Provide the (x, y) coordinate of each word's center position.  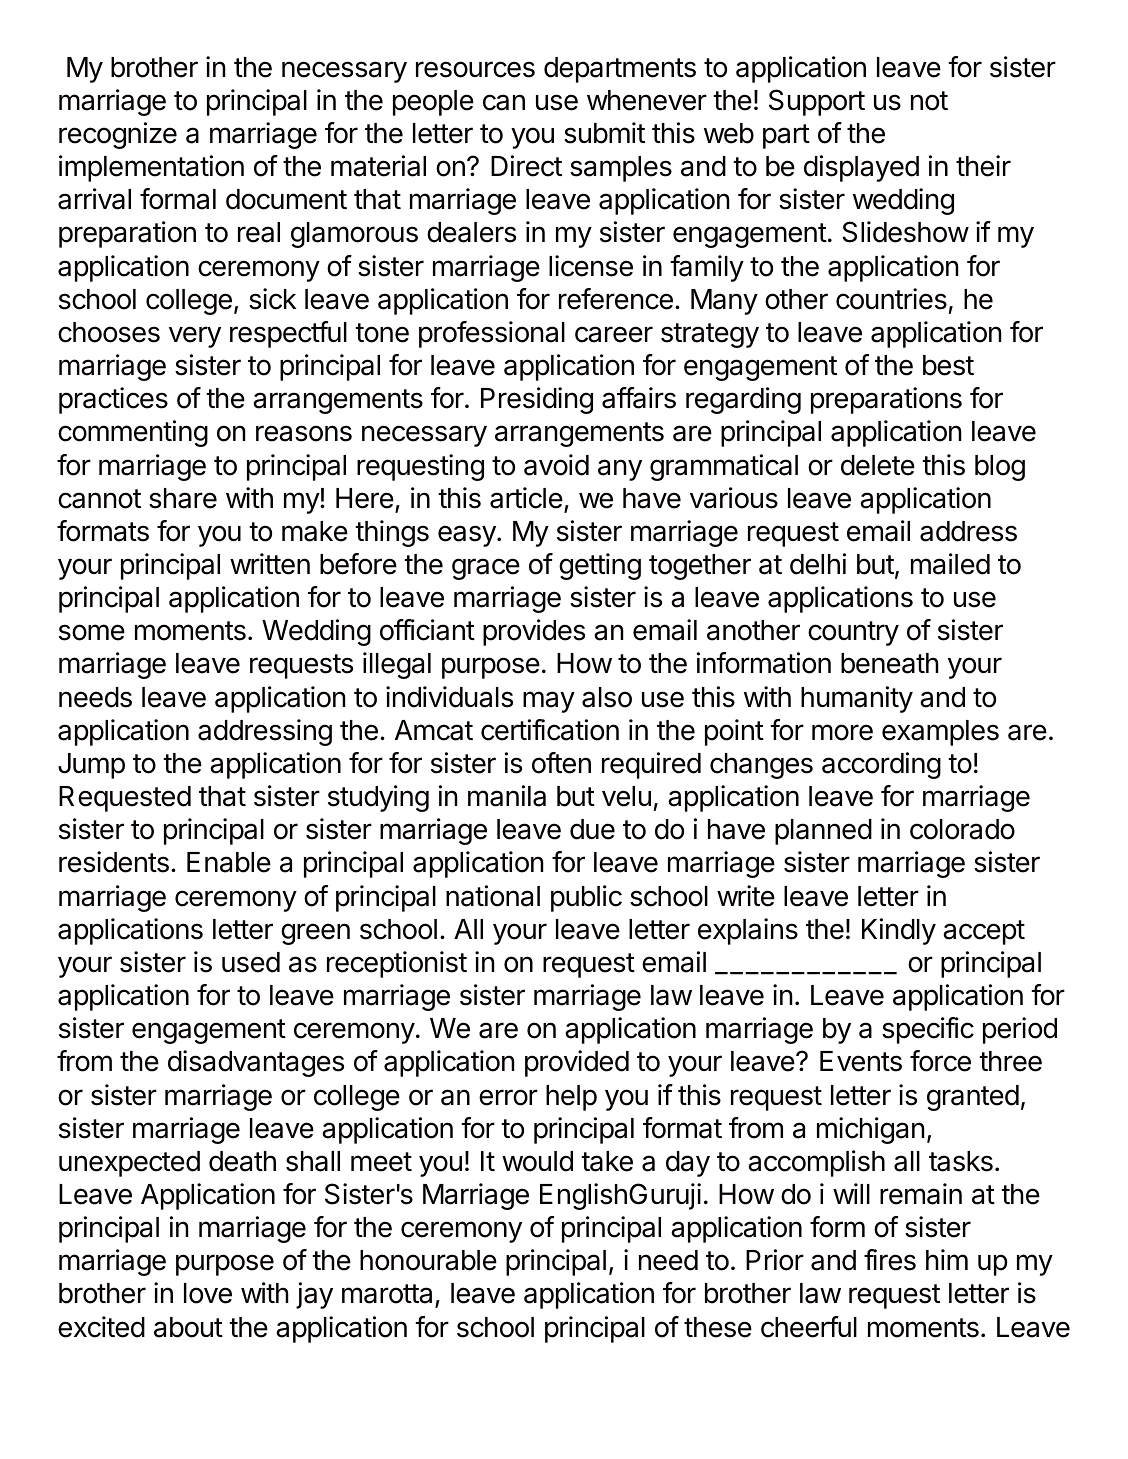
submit (604, 133)
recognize (118, 135)
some (92, 632)
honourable (428, 1260)
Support (817, 102)
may (549, 702)
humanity (857, 699)
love (208, 1293)
